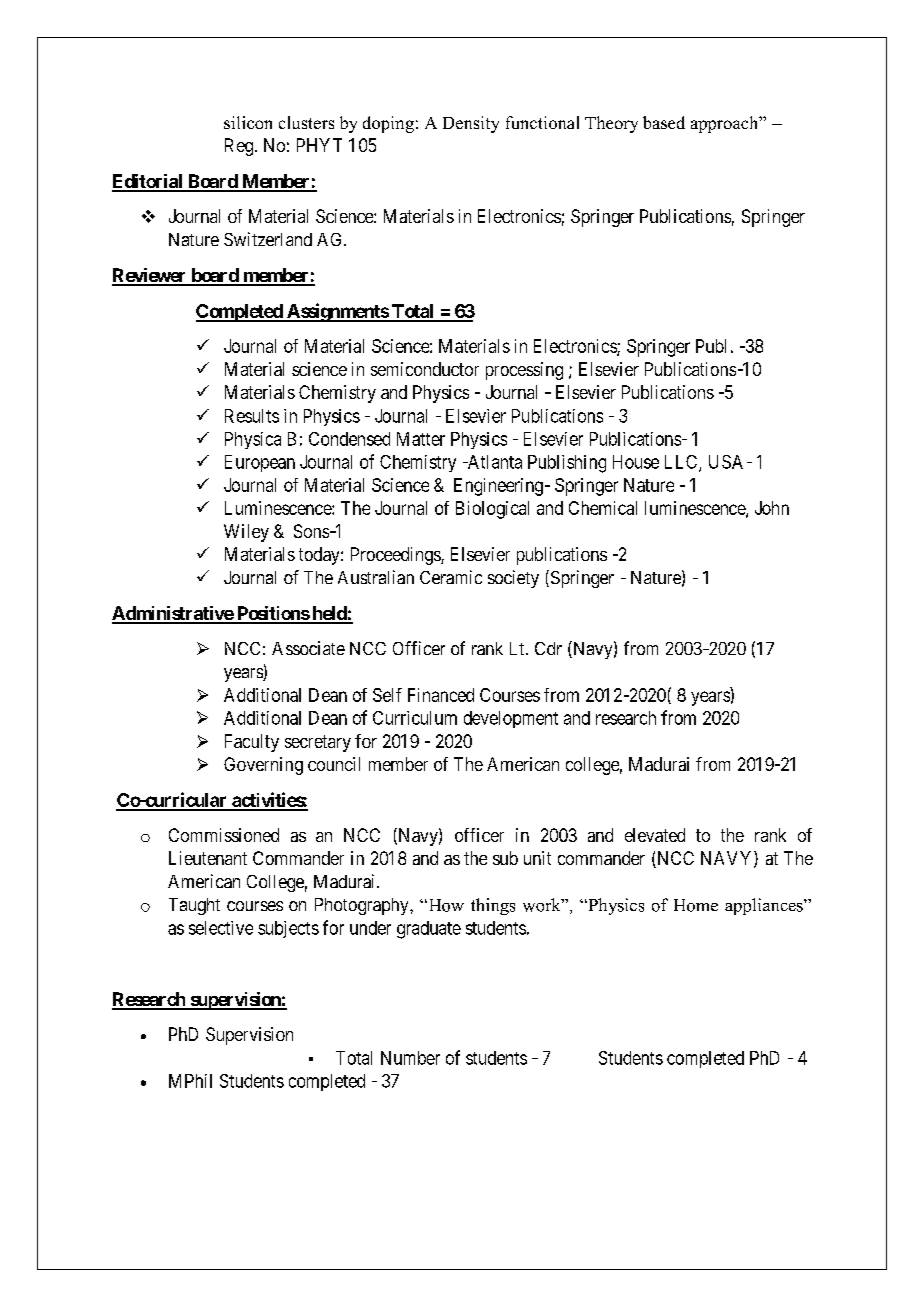 The width and height of the page is (924, 1307). Describe the element at coordinates (726, 124) in the page. I see `approach` at that location.
